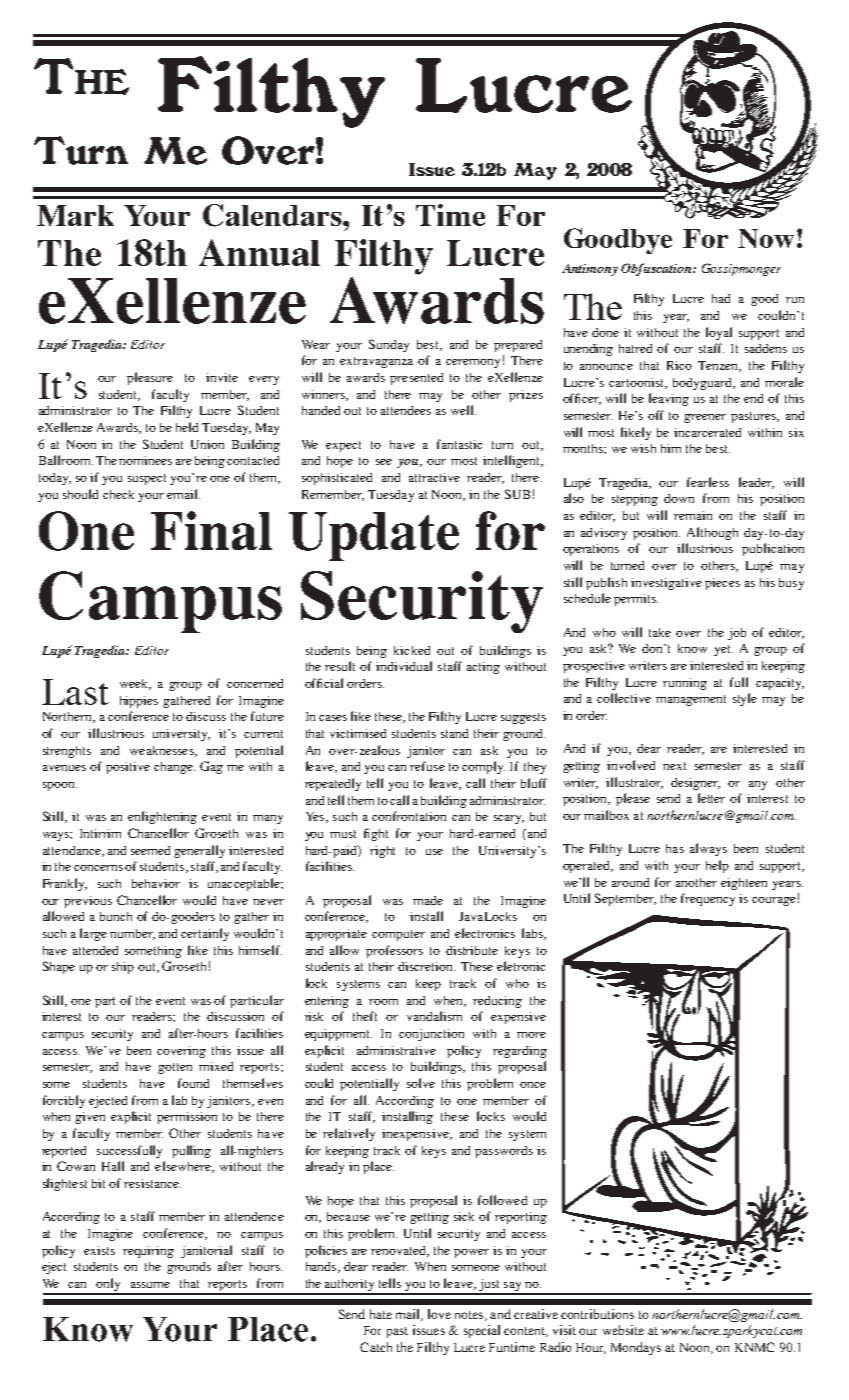 This image has height=1400, width=849. Describe the element at coordinates (75, 215) in the image. I see `Mark` at that location.
